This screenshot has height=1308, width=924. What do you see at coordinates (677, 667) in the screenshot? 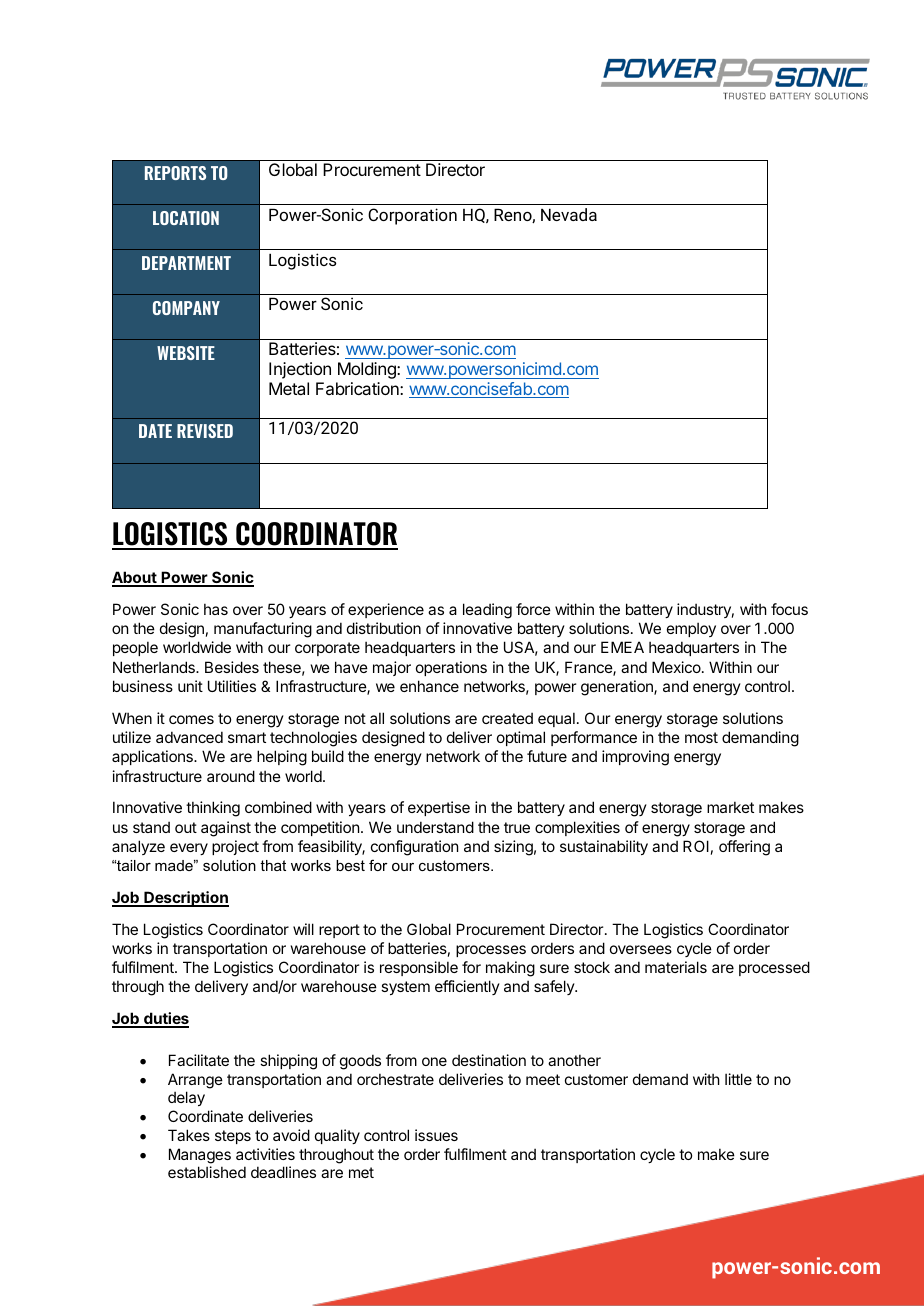
I see `Mexico` at bounding box center [677, 667].
